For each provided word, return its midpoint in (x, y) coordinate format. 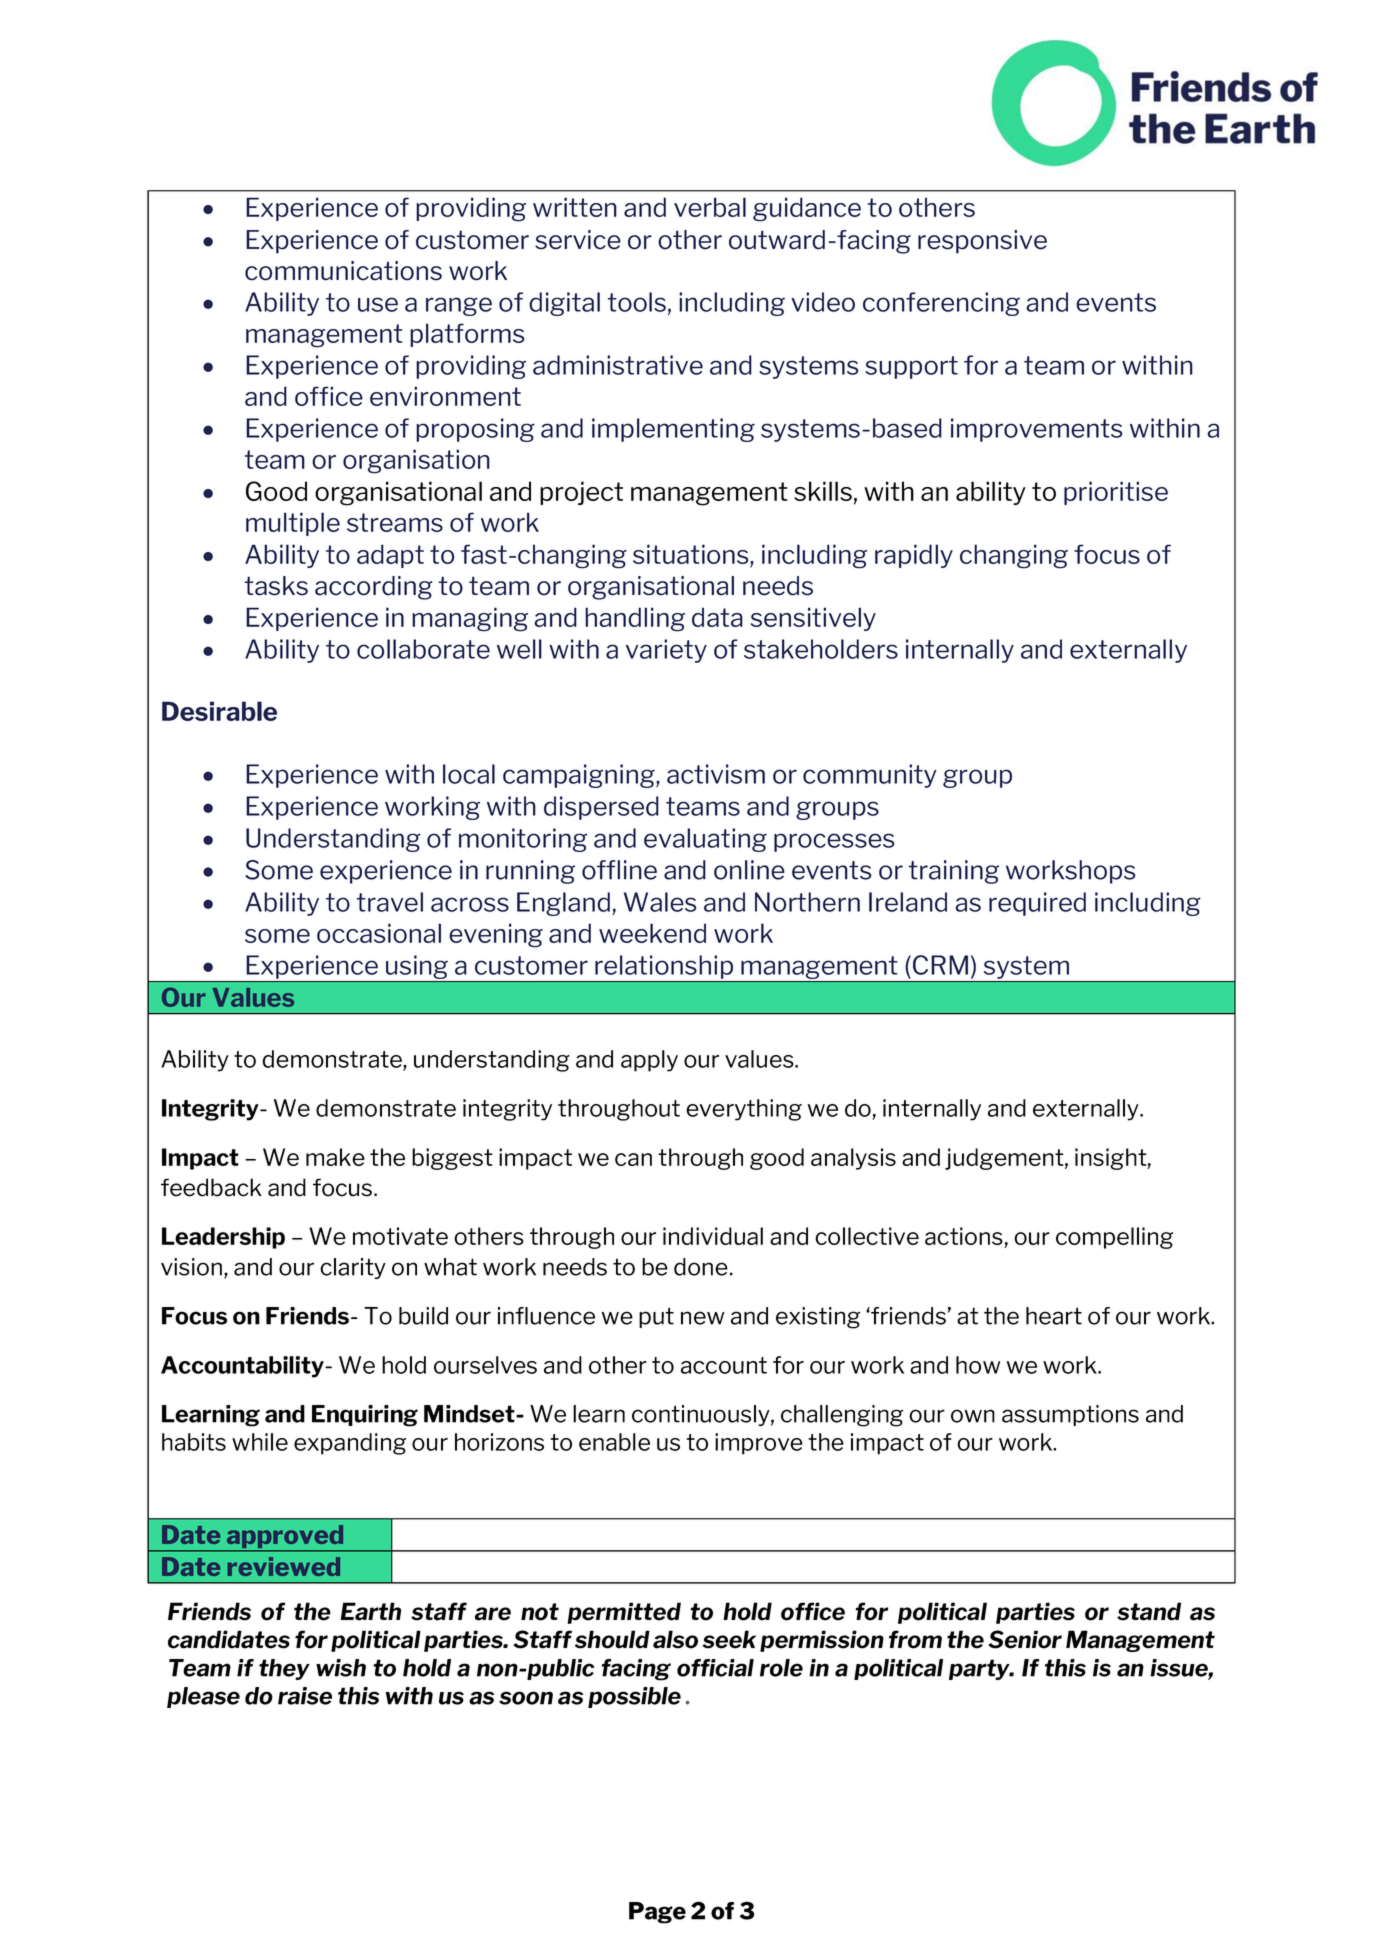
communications (343, 271)
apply (649, 1061)
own (973, 1416)
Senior (1025, 1639)
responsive (982, 242)
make (335, 1157)
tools (636, 302)
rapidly (914, 556)
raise (305, 1696)
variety (666, 651)
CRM (940, 965)
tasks (276, 586)
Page (657, 1913)
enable (614, 1442)
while (260, 1442)
